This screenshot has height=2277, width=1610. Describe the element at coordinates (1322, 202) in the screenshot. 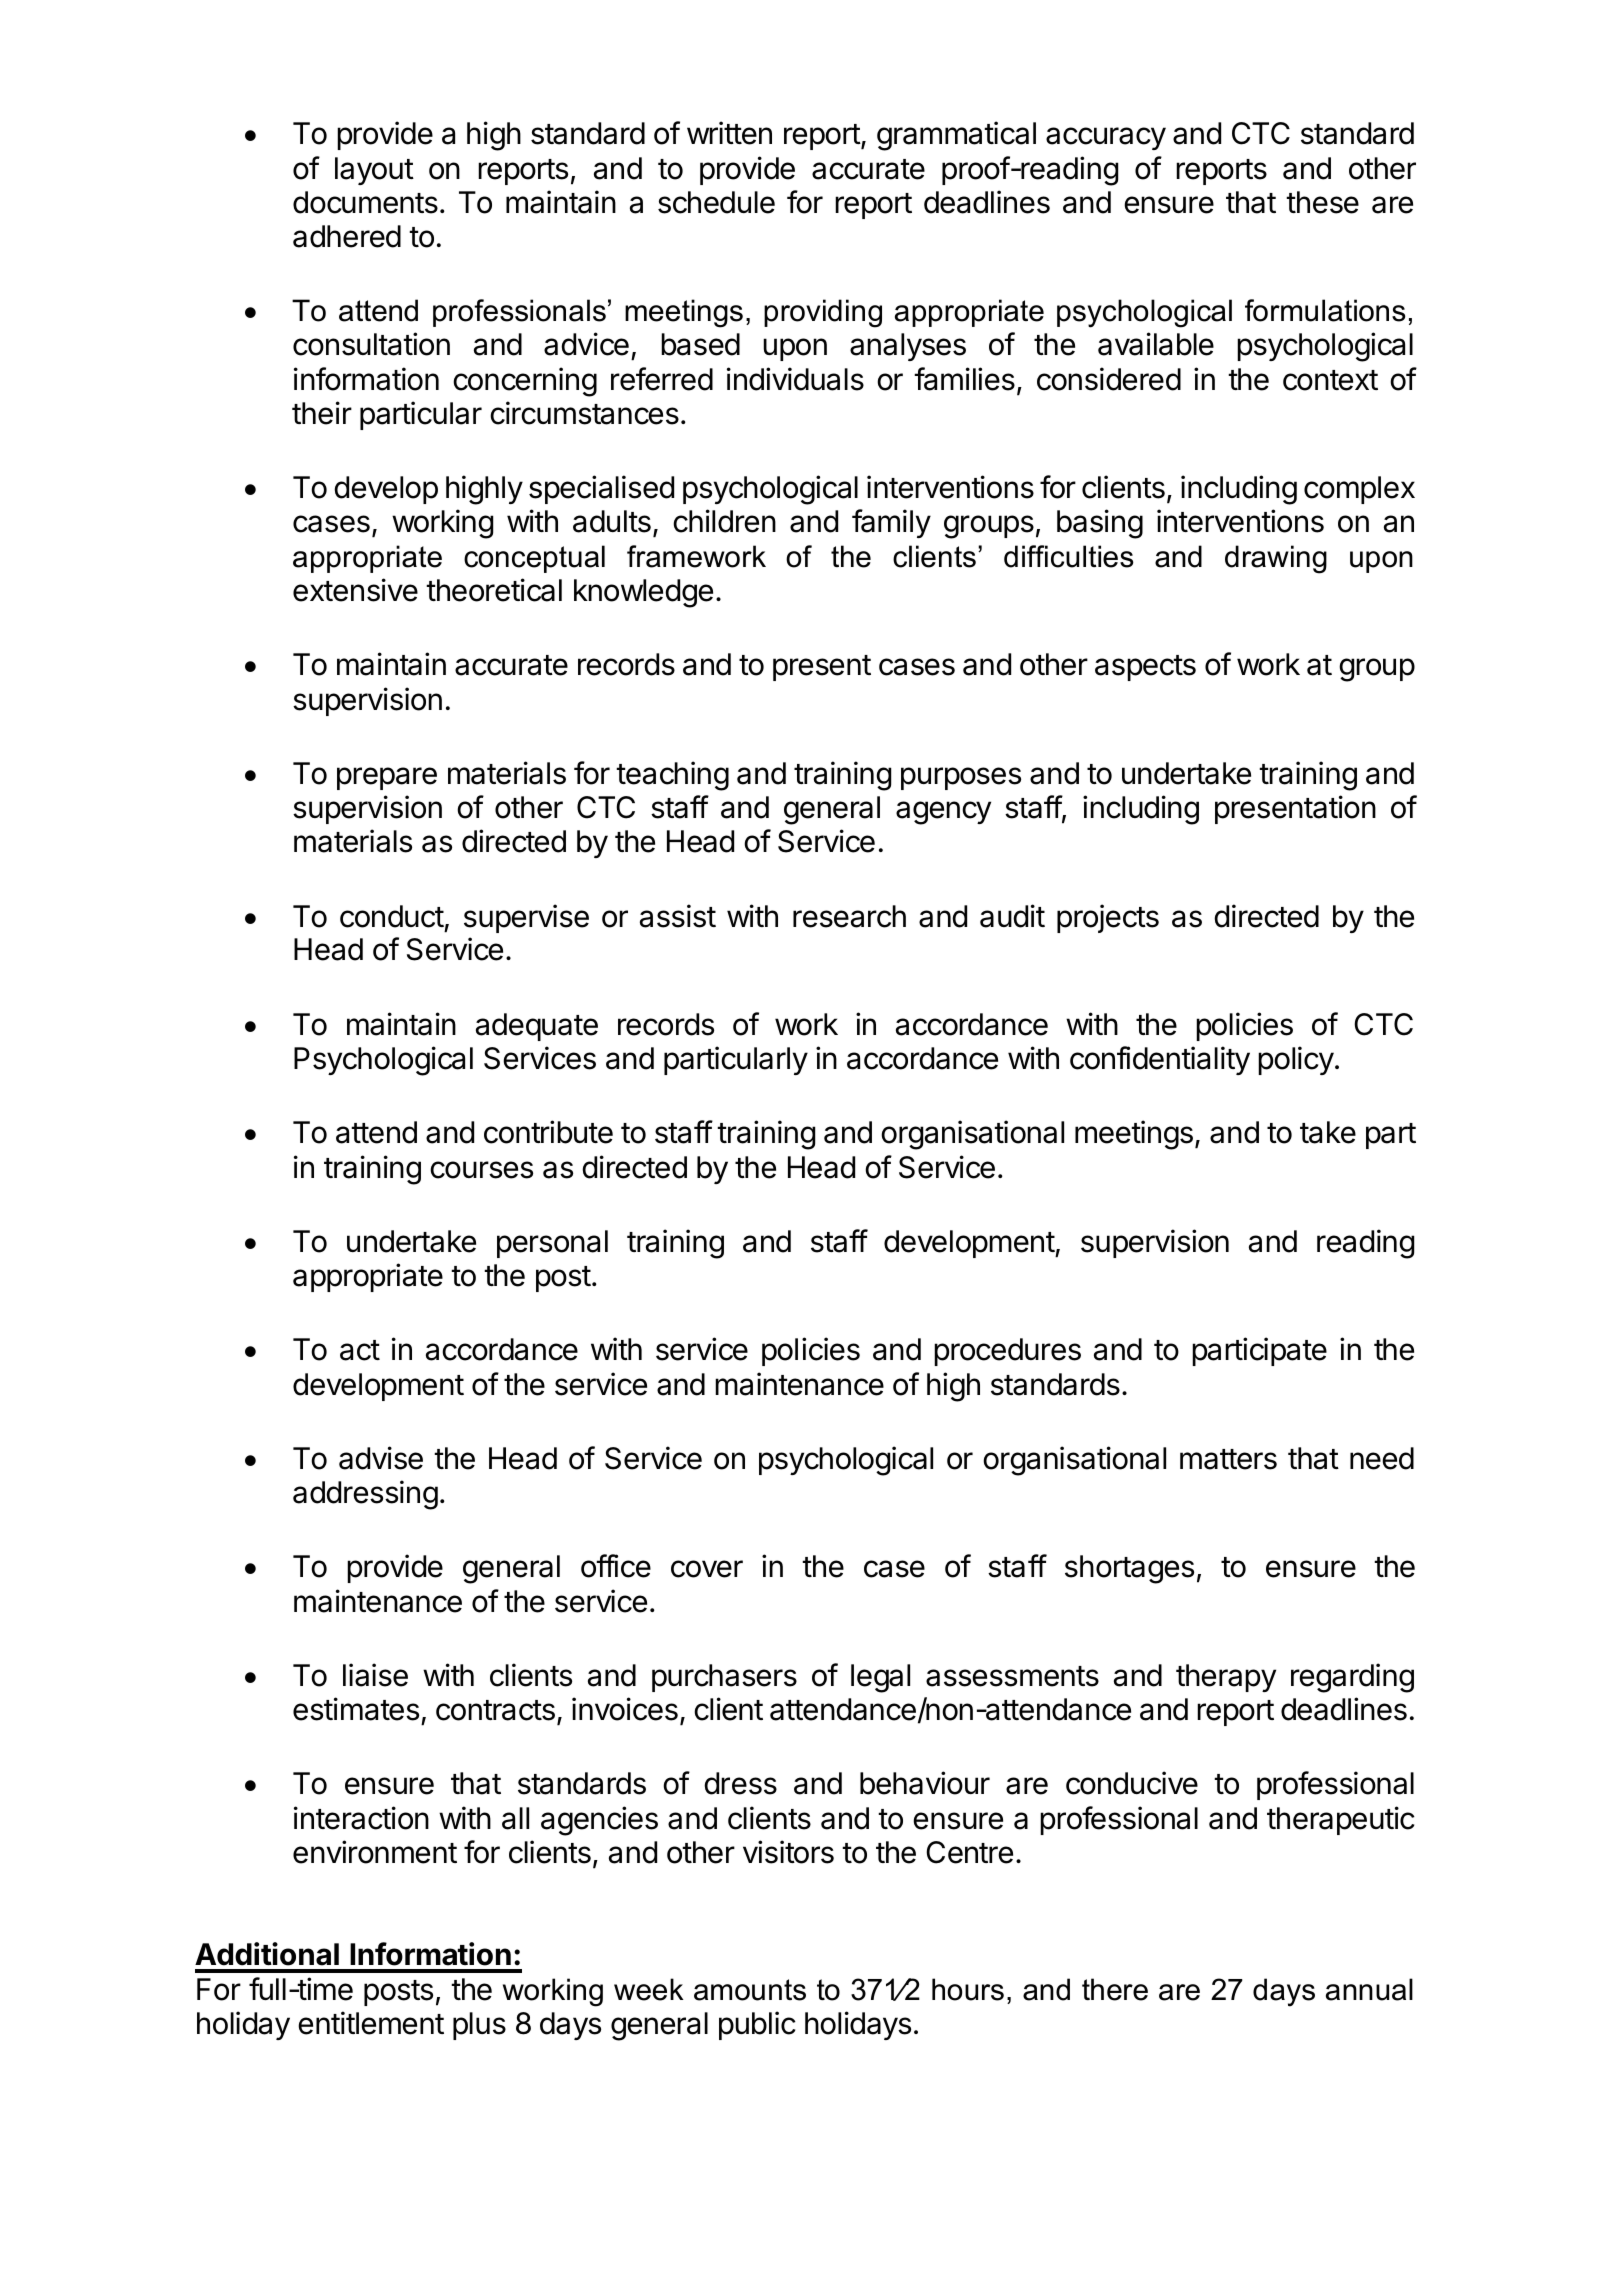

I see `these` at that location.
